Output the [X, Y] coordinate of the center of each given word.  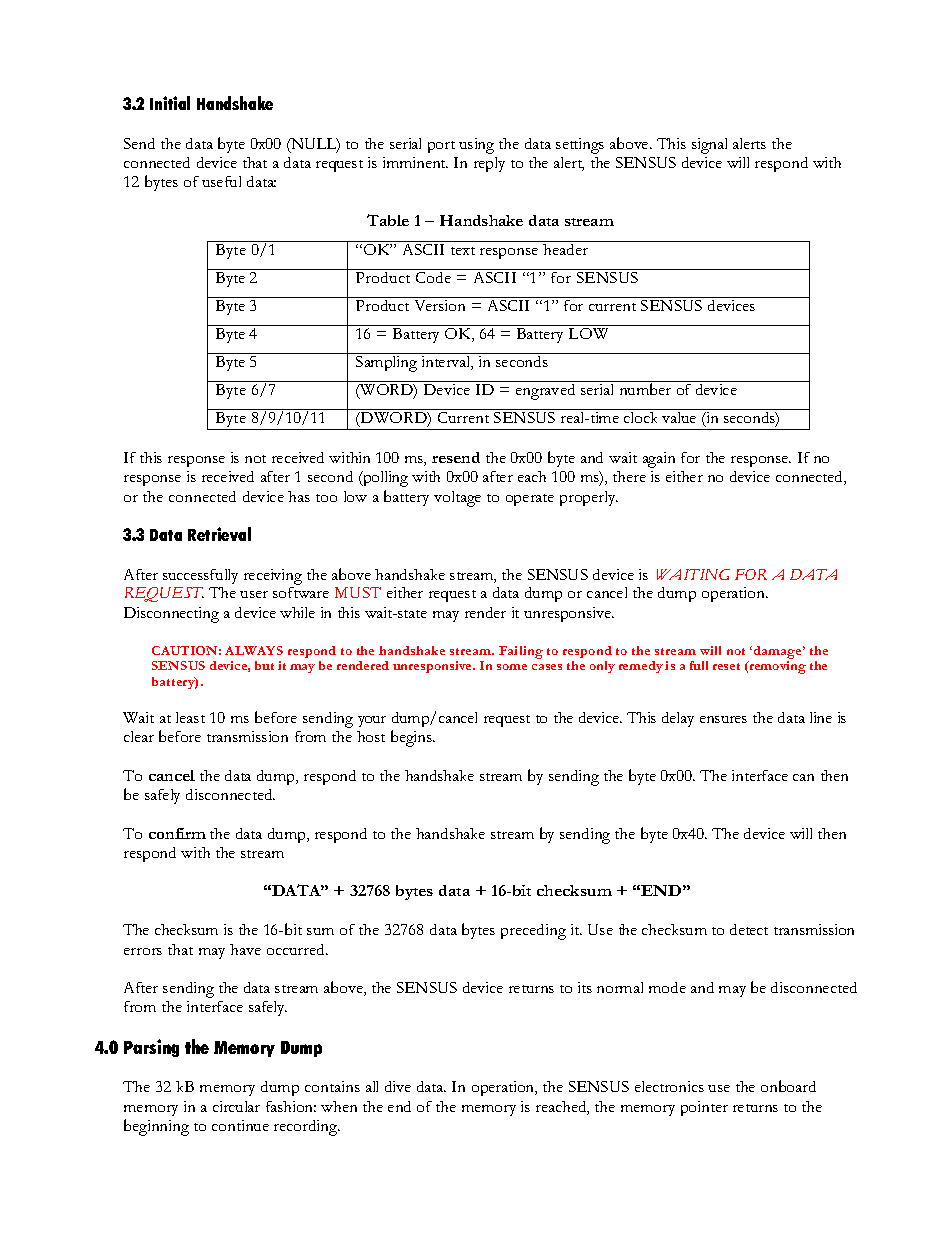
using [476, 146]
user [254, 594]
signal [709, 146]
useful [221, 181]
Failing [521, 652]
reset [726, 666]
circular [236, 1106]
